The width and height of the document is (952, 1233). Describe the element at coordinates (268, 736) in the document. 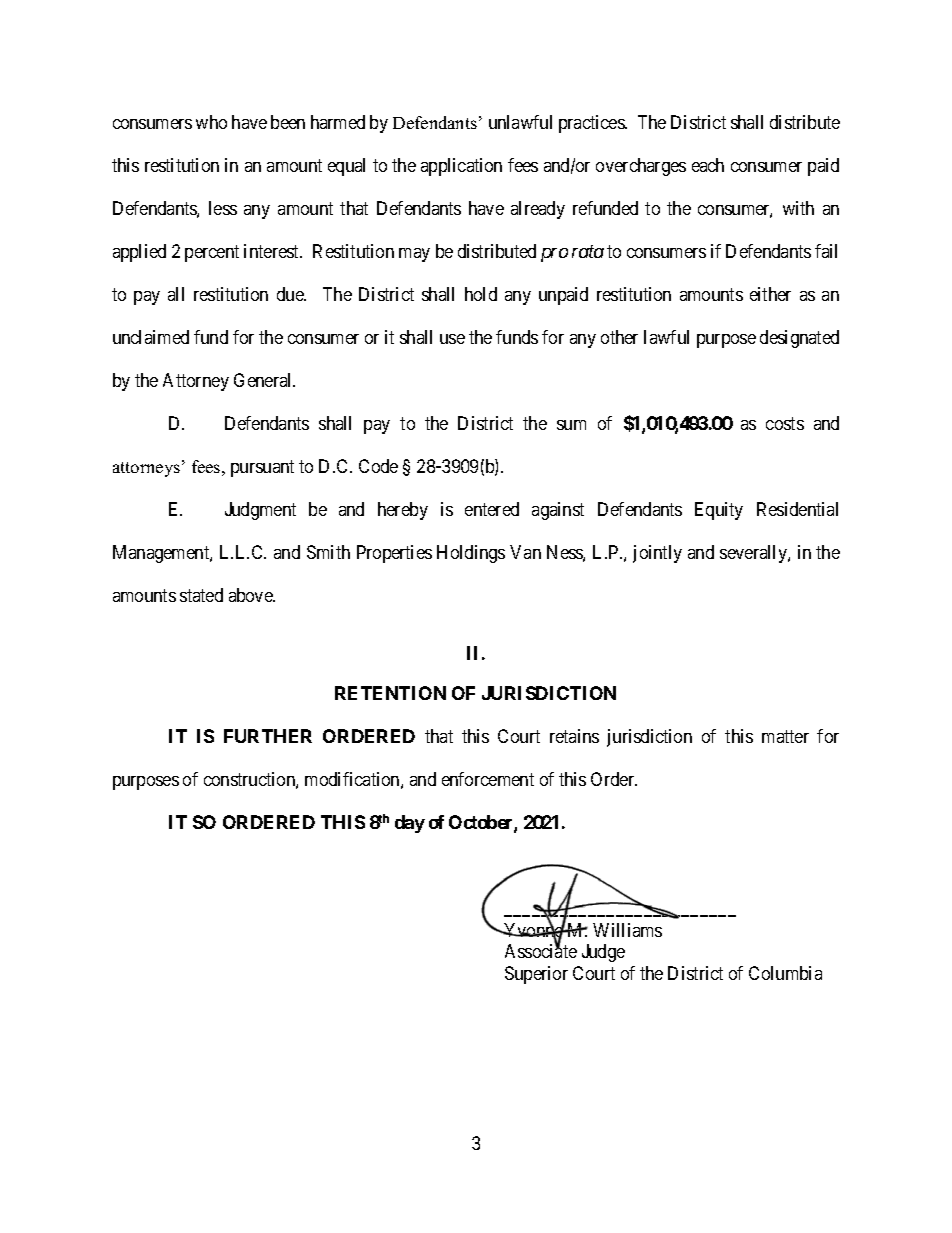

I see `FURTHER` at that location.
